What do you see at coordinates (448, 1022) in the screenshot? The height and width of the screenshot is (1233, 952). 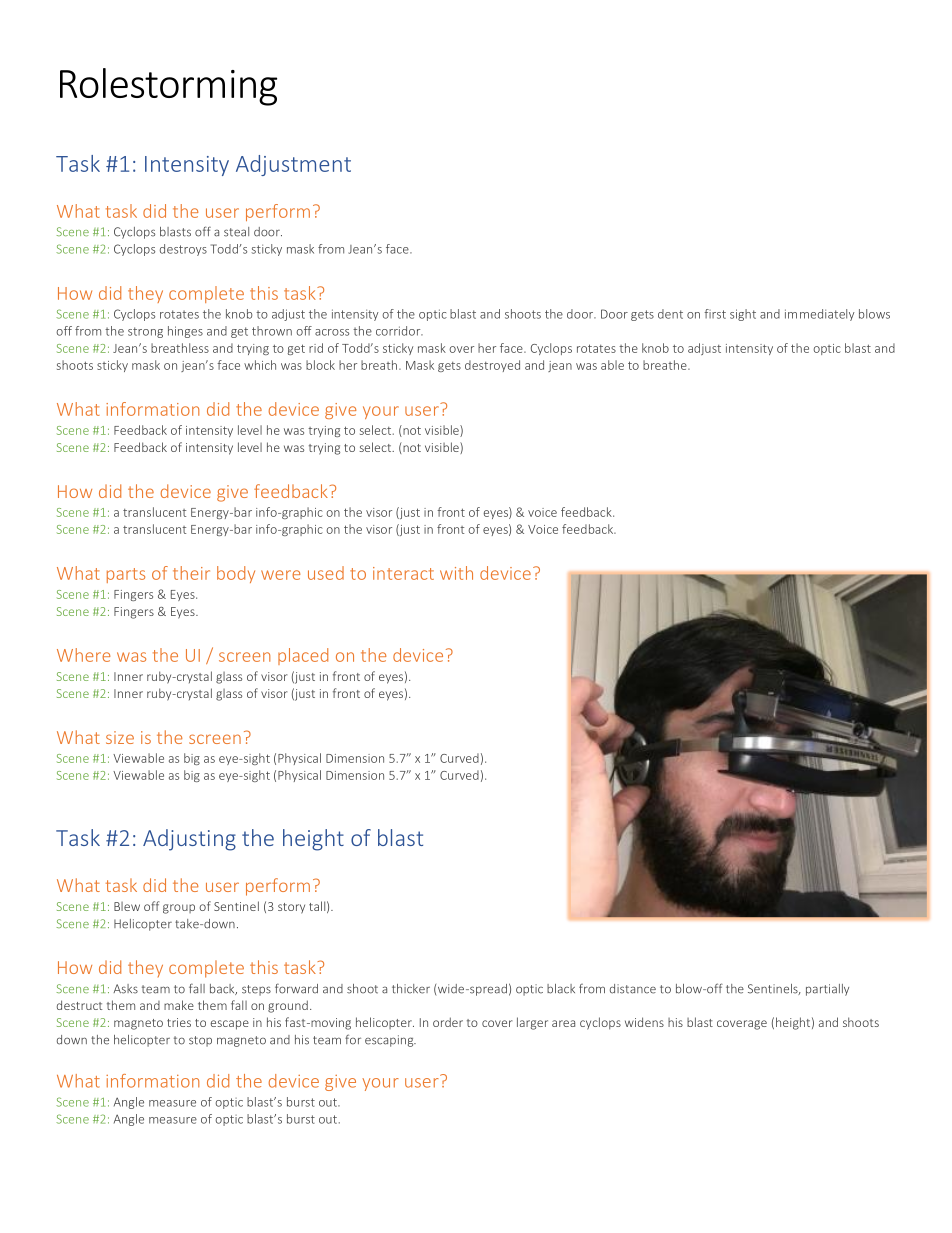 I see `order` at bounding box center [448, 1022].
